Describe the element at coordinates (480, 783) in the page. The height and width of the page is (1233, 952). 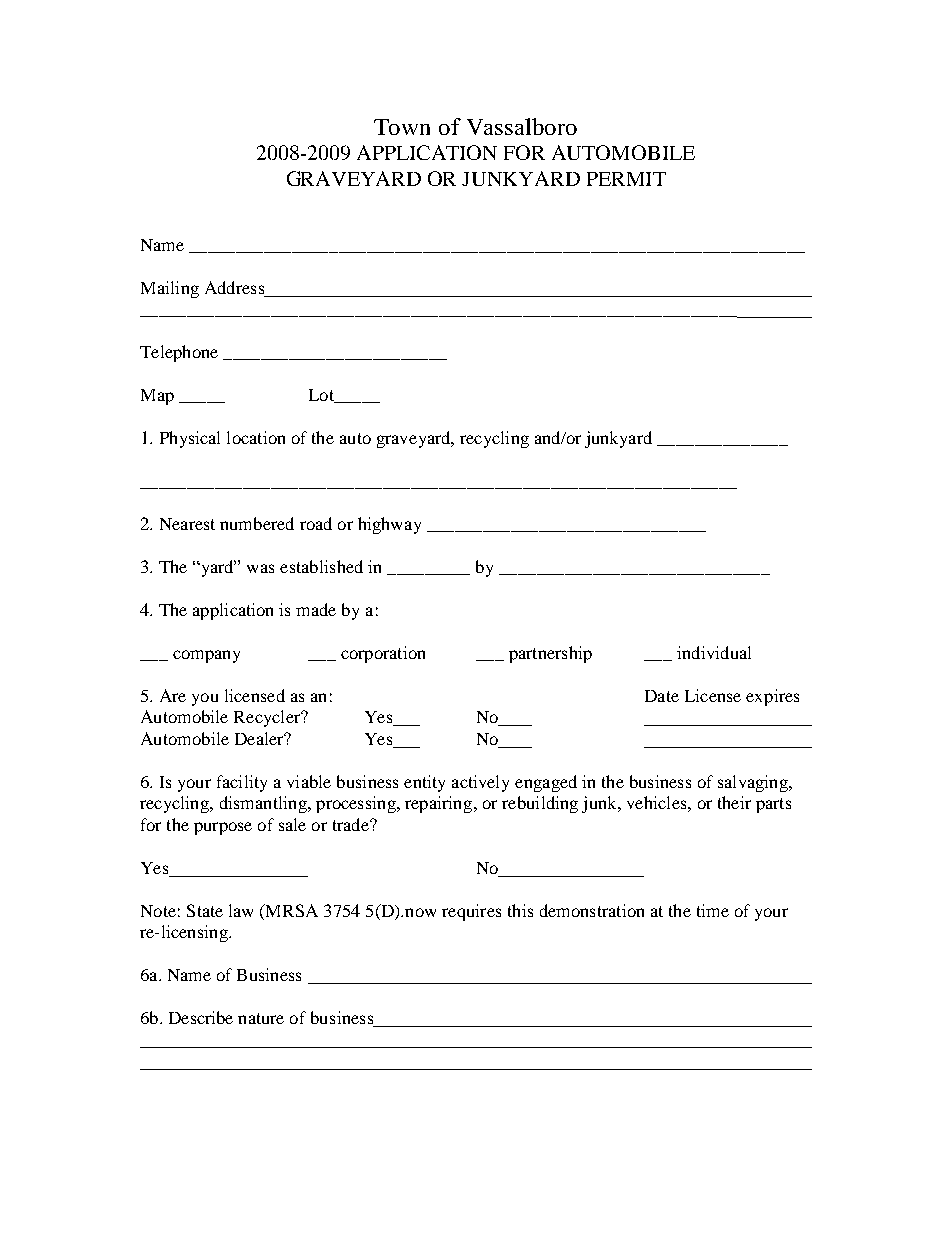
I see `actively` at that location.
